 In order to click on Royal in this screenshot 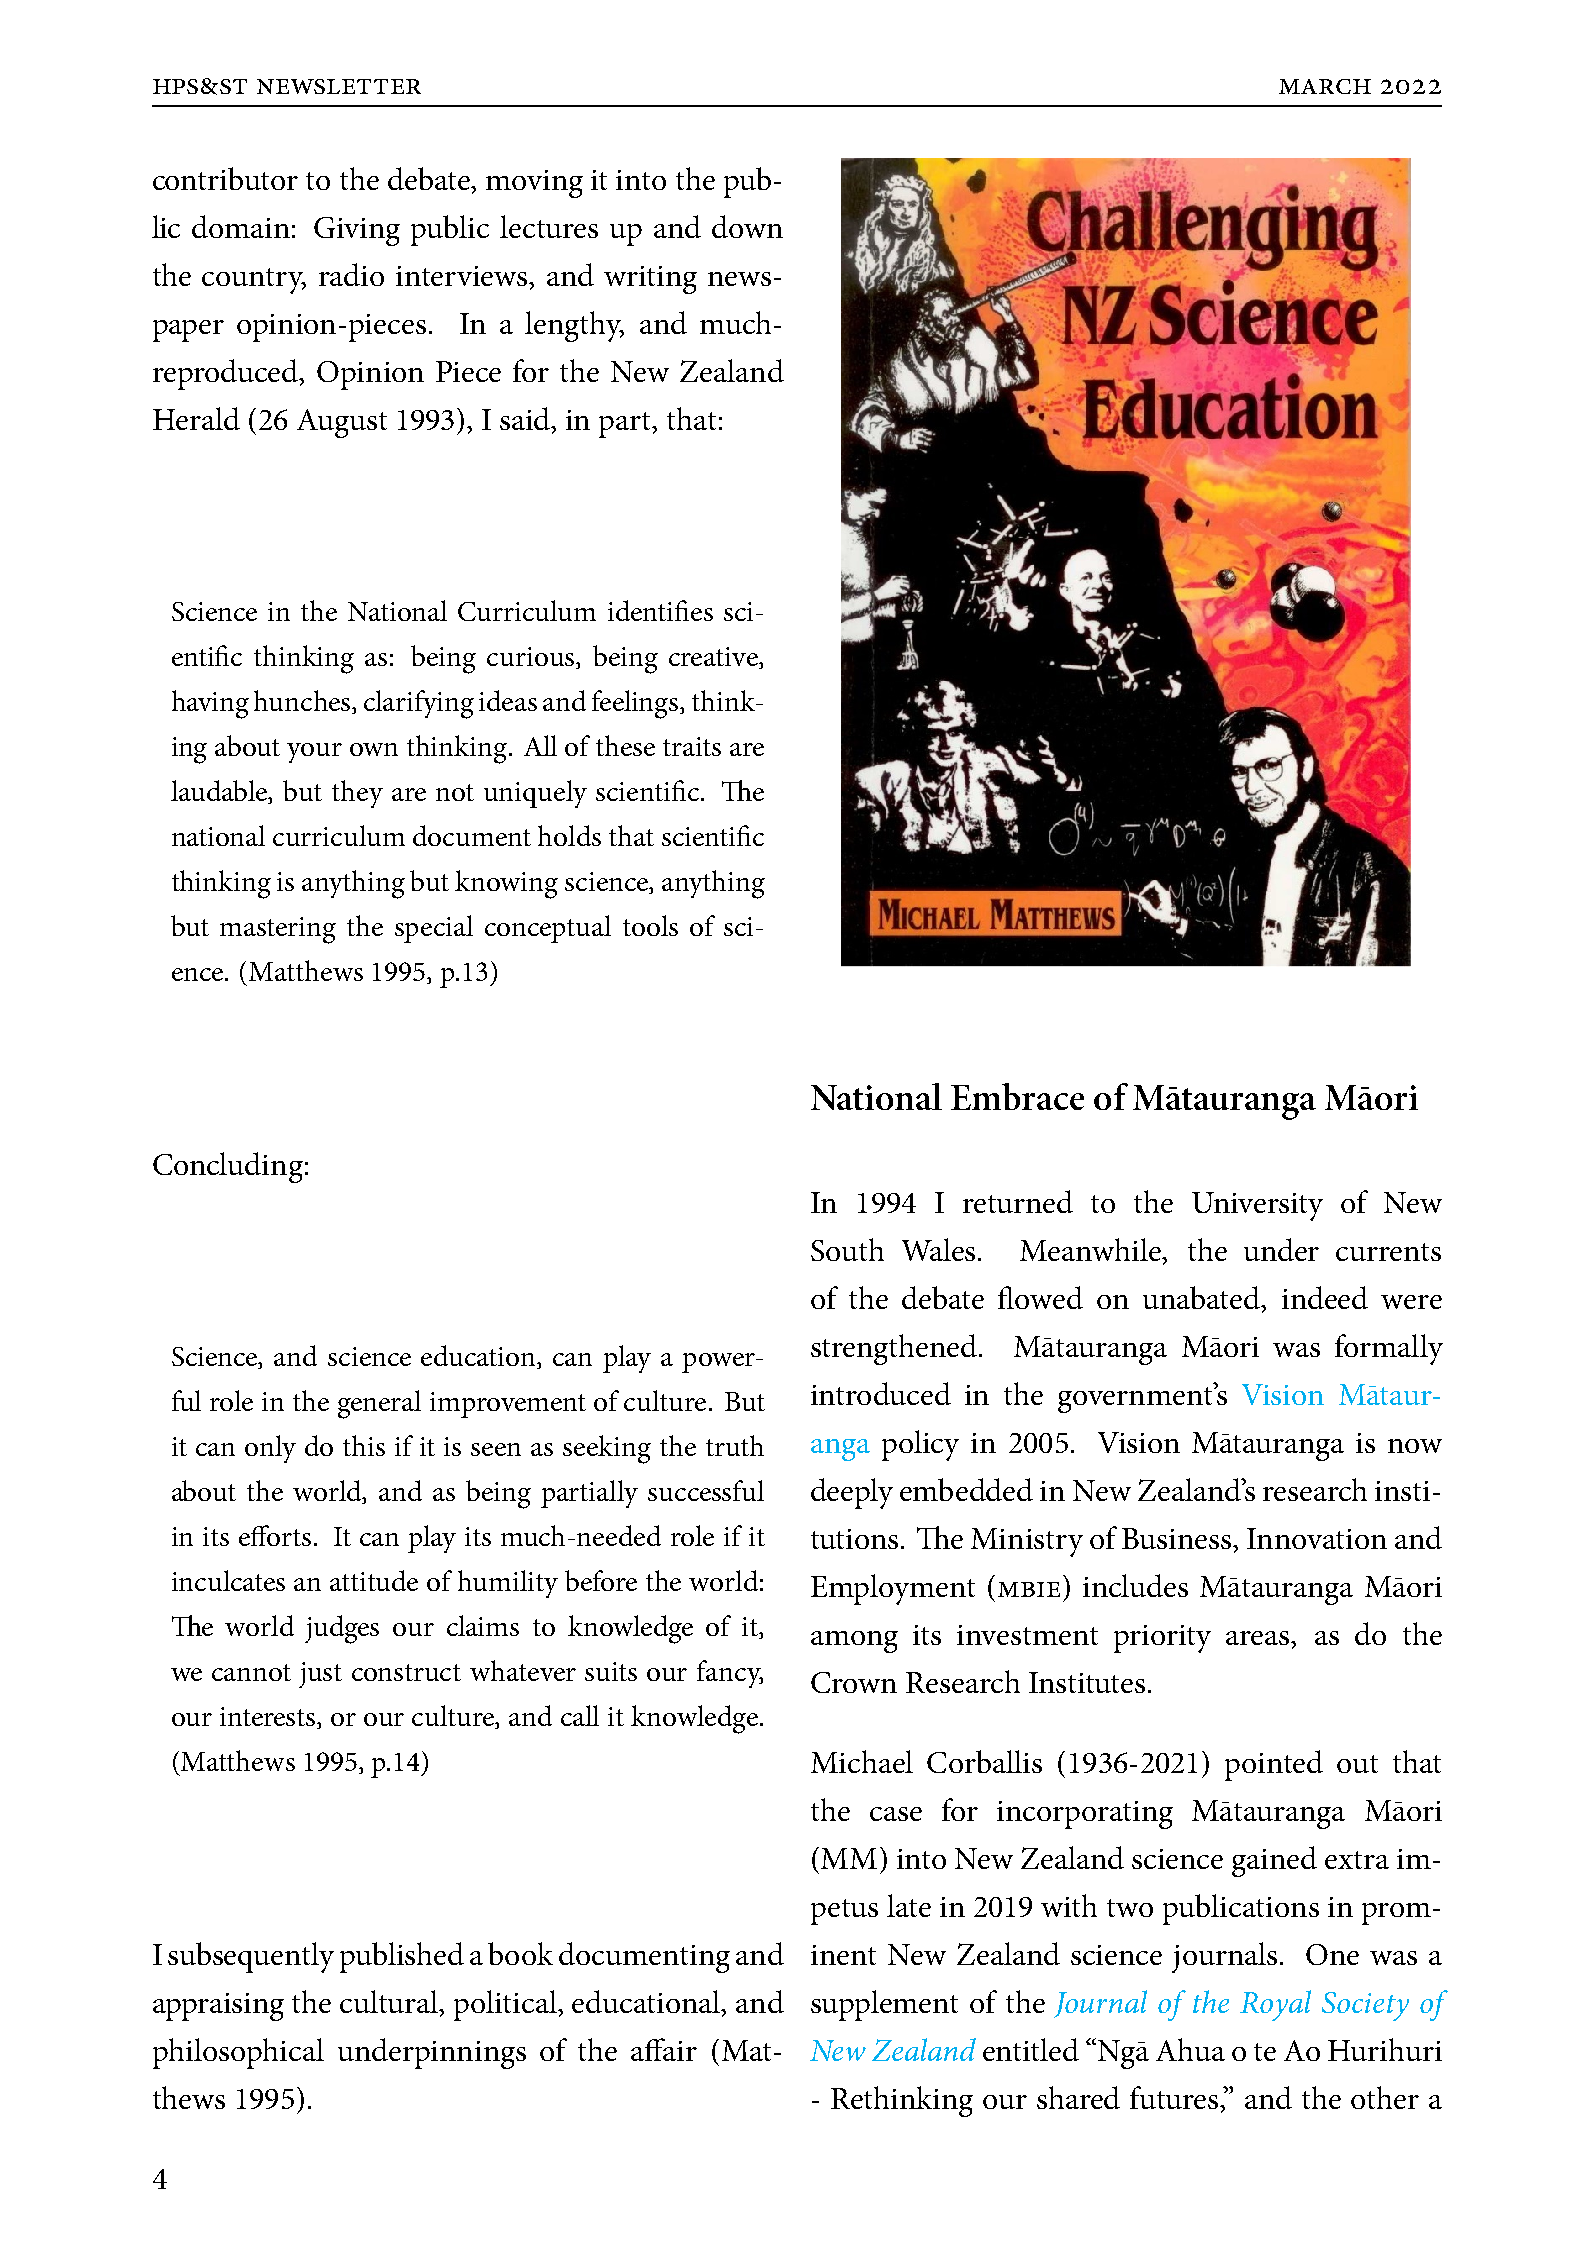, I will do `click(1275, 2005)`.
